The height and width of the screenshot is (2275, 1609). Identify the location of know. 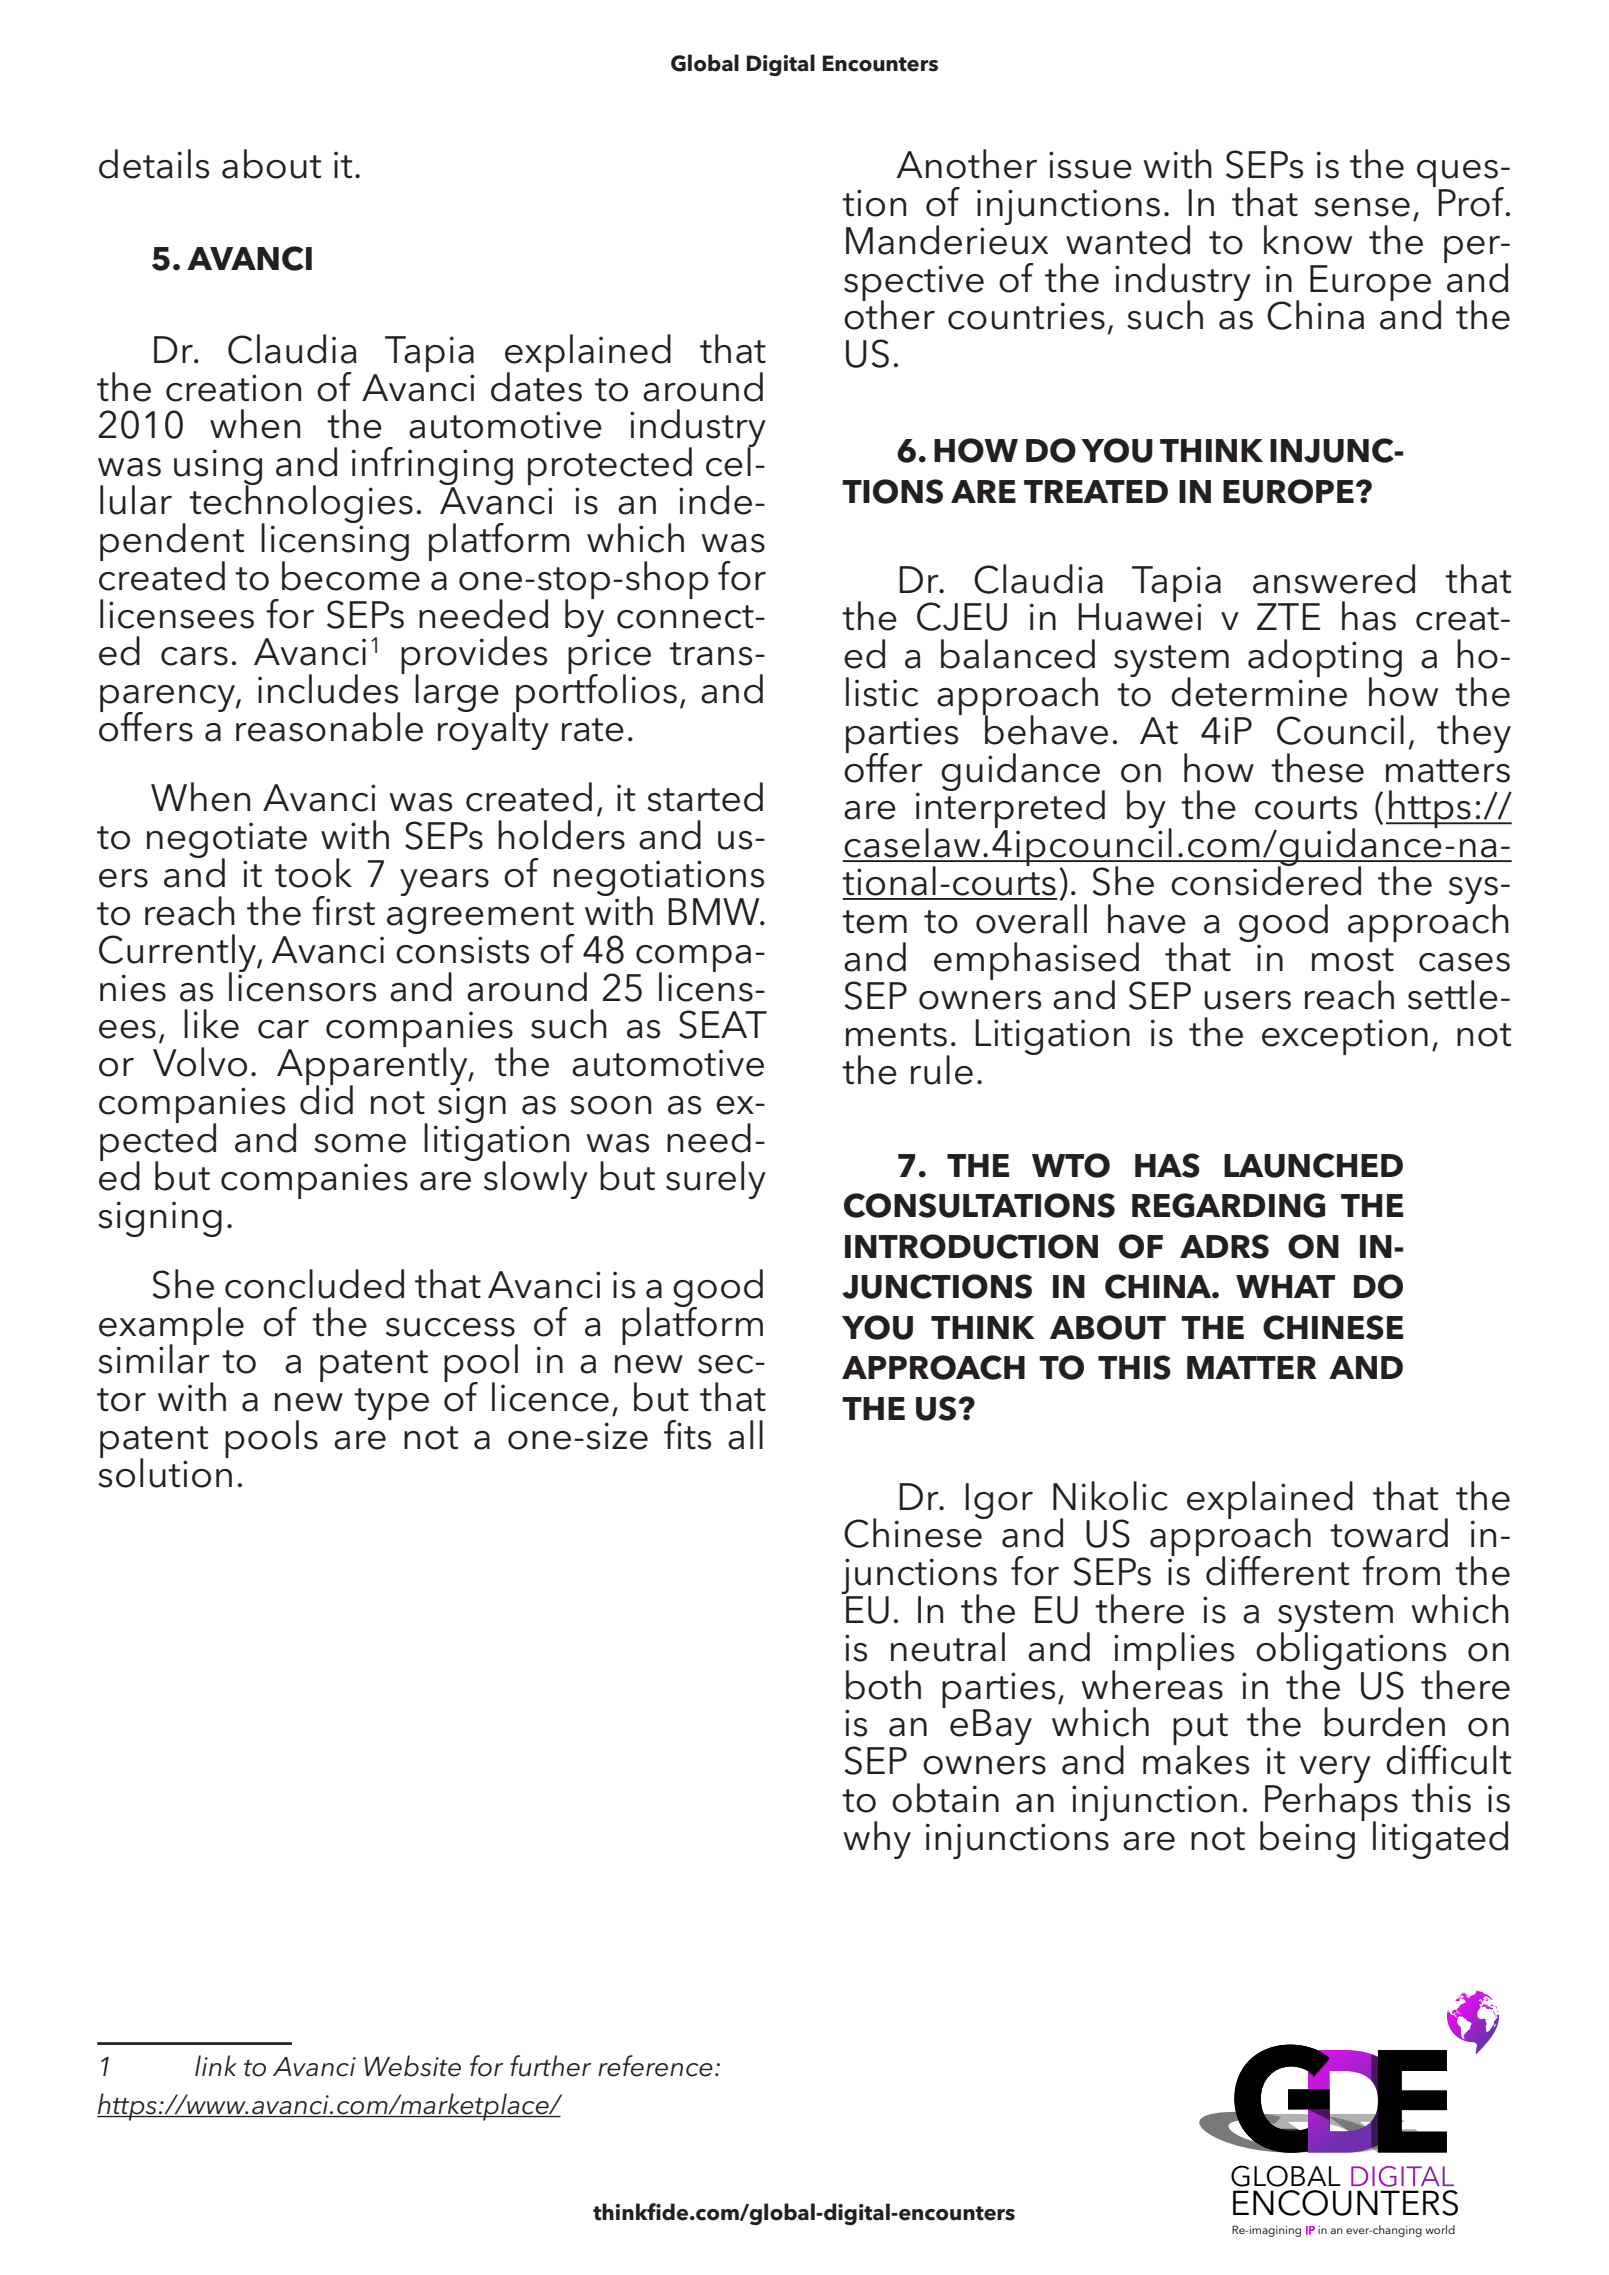
(1308, 240).
